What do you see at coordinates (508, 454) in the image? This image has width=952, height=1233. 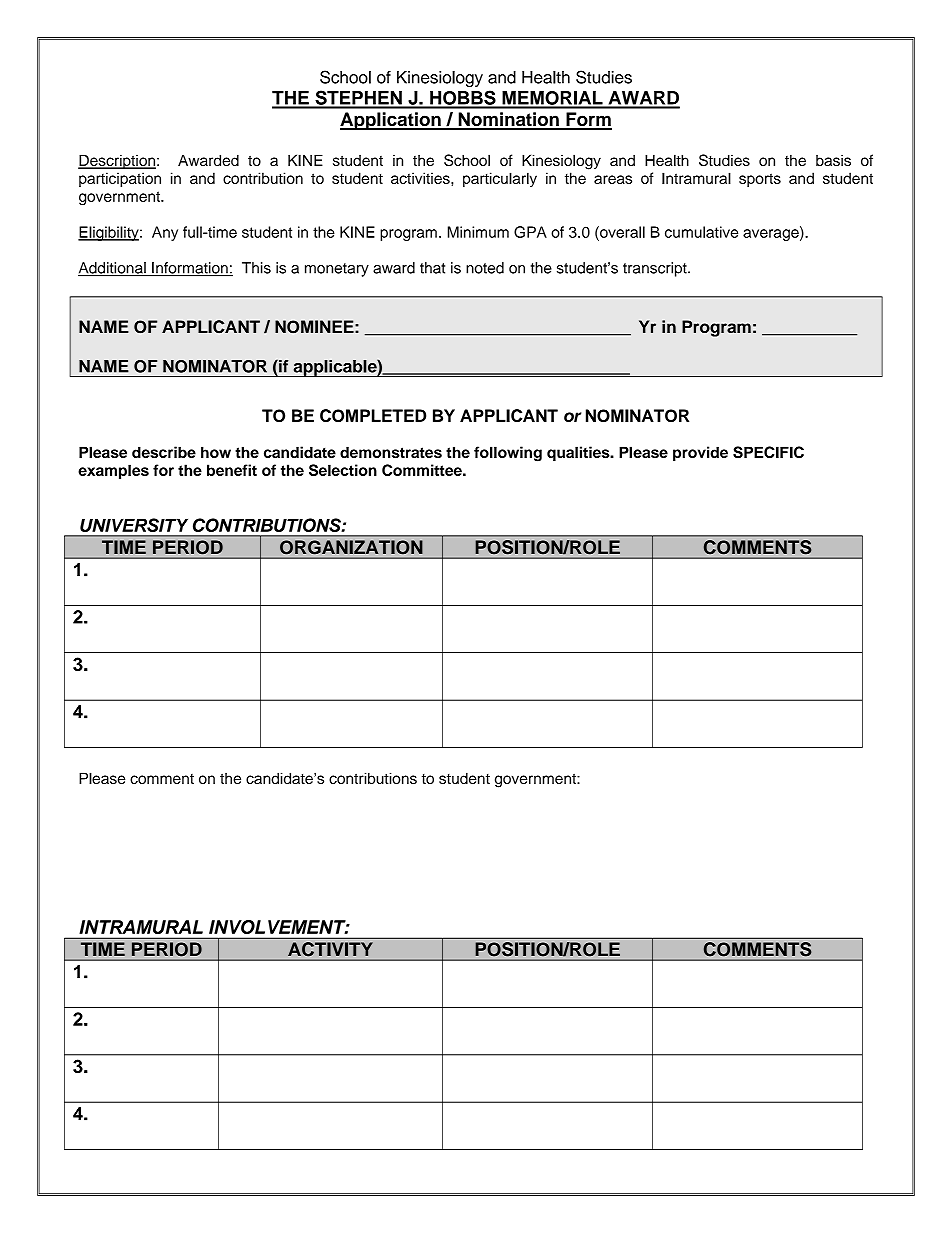 I see `following` at bounding box center [508, 454].
